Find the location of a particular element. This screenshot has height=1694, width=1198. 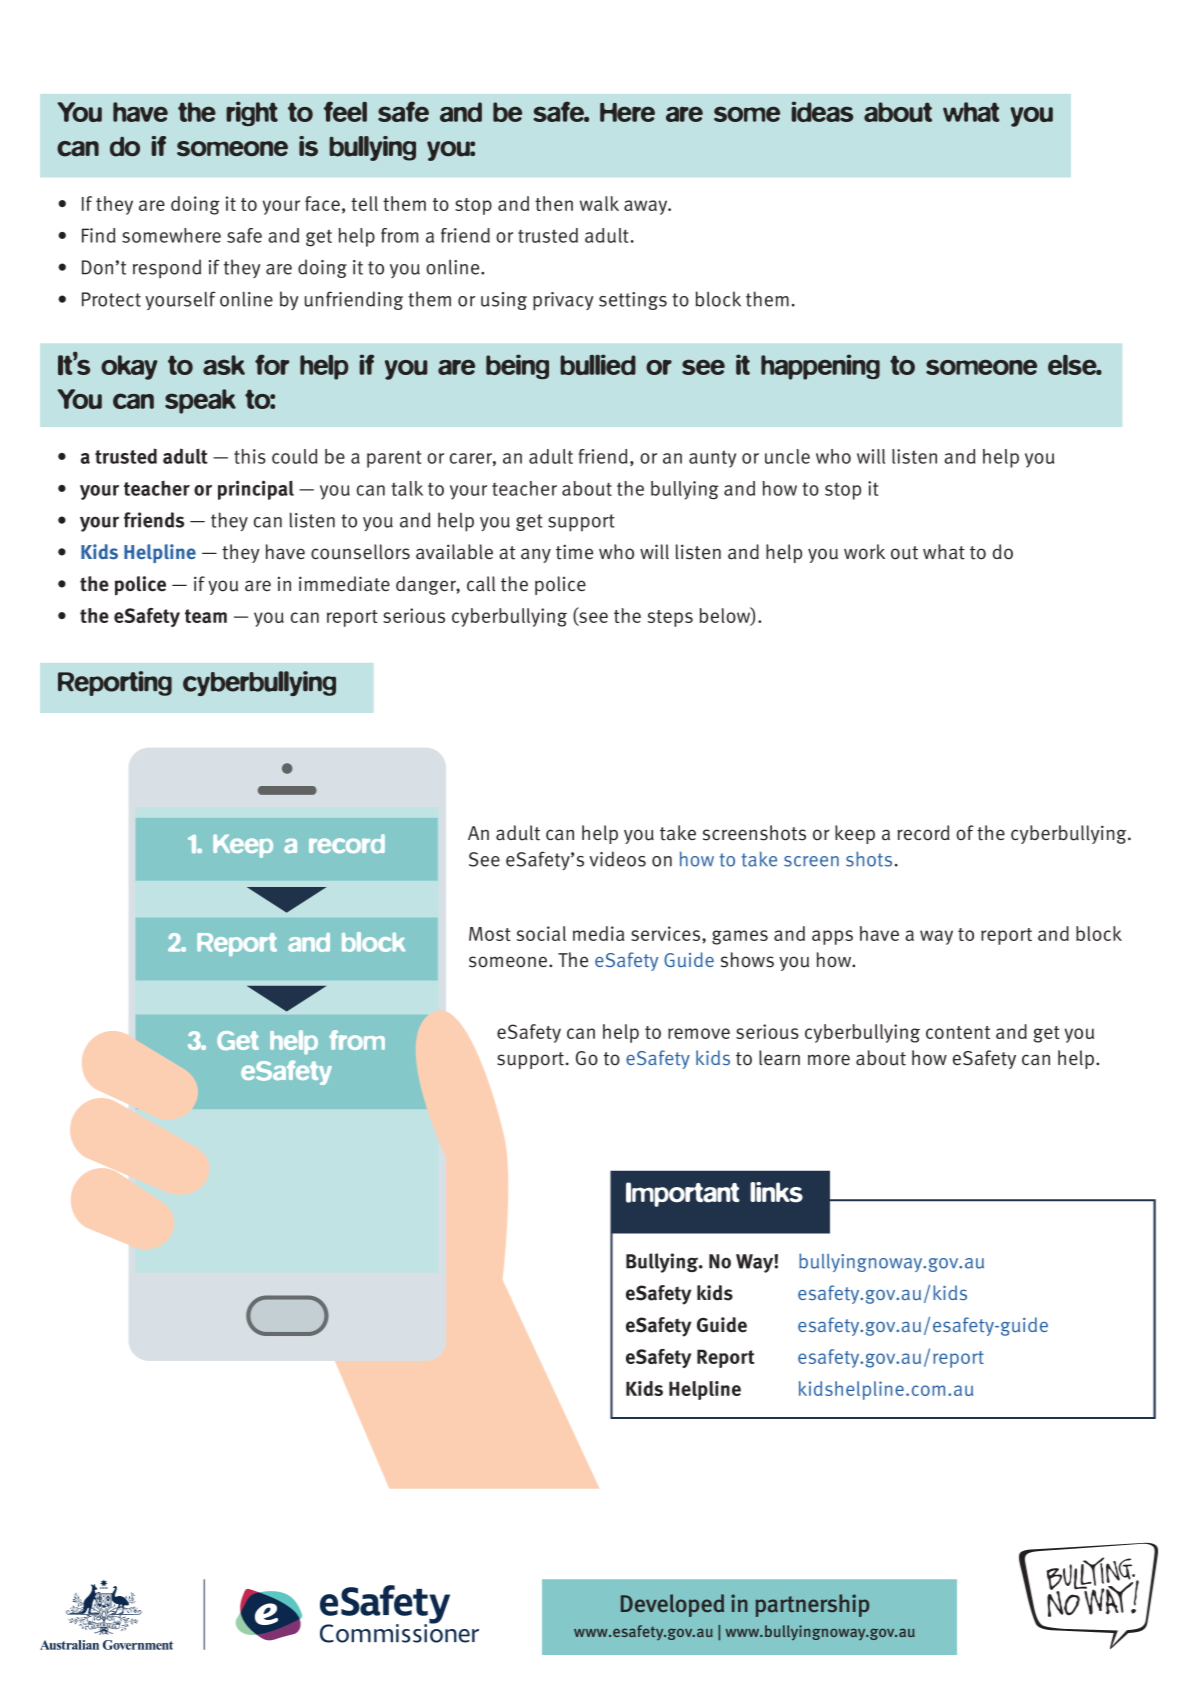

apps is located at coordinates (832, 937).
